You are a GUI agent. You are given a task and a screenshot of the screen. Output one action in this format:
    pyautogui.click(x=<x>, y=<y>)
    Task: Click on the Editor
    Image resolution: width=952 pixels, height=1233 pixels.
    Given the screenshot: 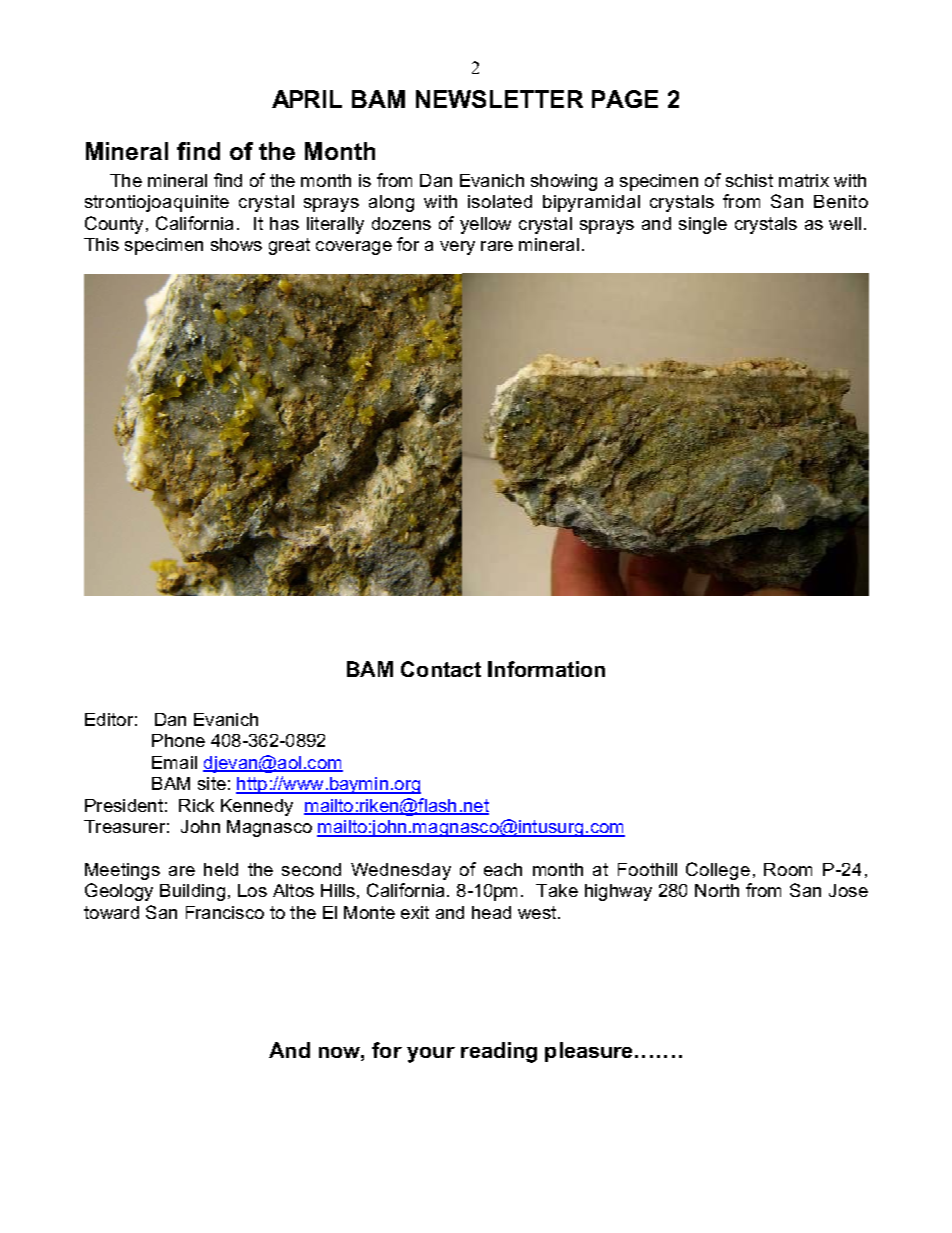 What is the action you would take?
    pyautogui.click(x=109, y=719)
